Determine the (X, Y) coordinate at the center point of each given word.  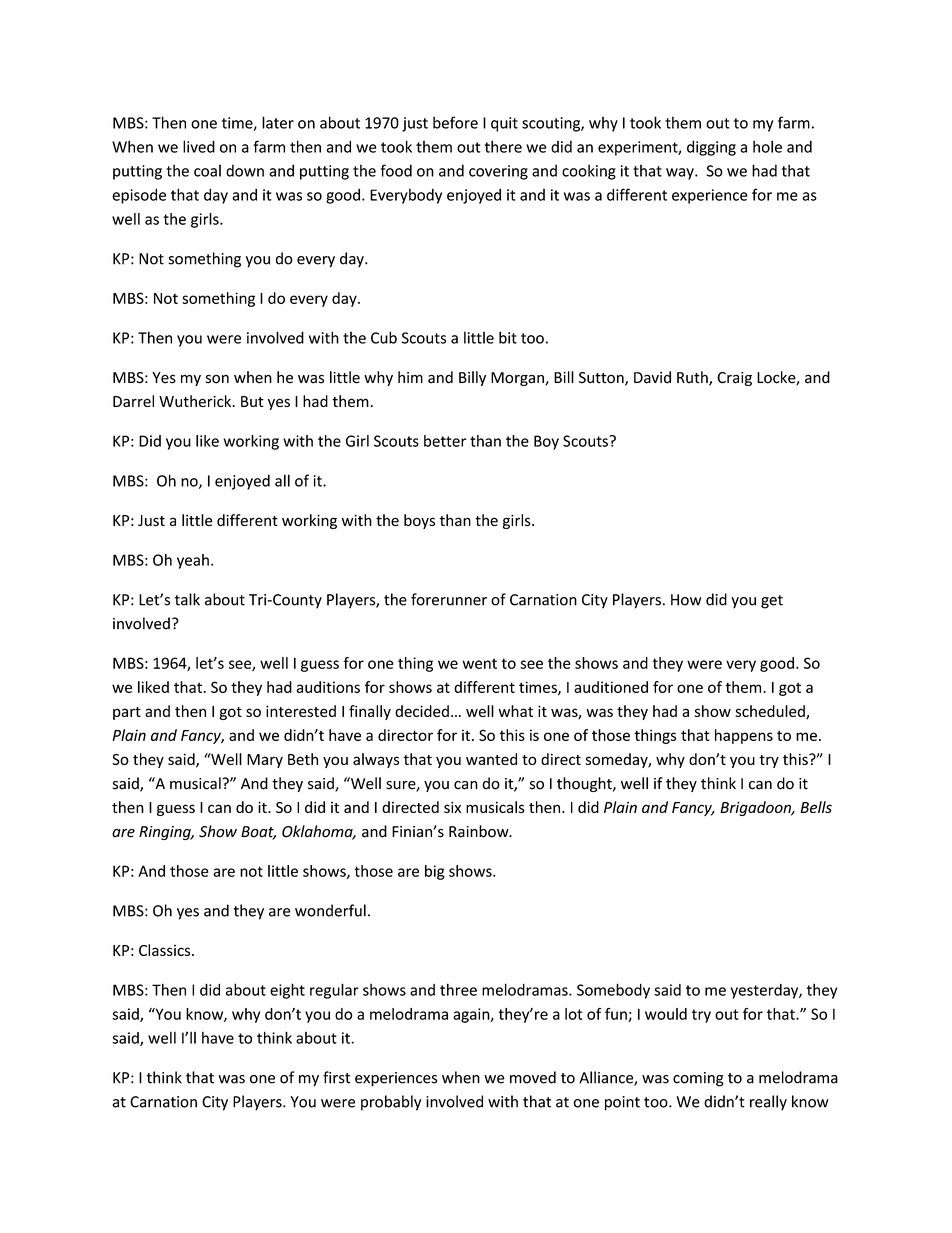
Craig (734, 379)
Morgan (518, 379)
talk (187, 599)
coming (698, 1079)
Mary (265, 761)
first (336, 1077)
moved (533, 1077)
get (772, 602)
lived (199, 146)
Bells (816, 807)
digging (711, 148)
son (217, 379)
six (452, 807)
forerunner (449, 599)
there (503, 146)
